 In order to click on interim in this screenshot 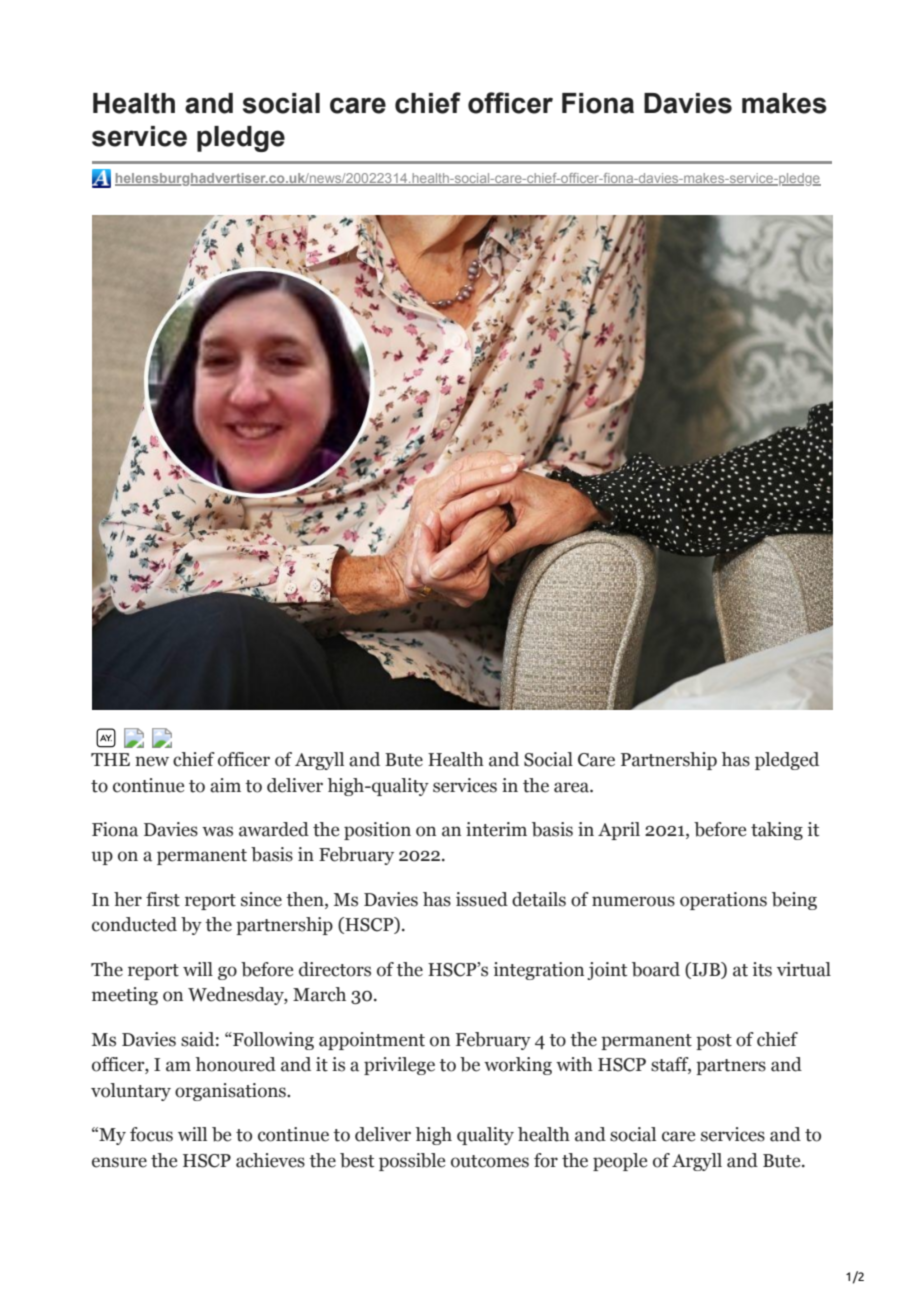, I will do `click(496, 829)`.
